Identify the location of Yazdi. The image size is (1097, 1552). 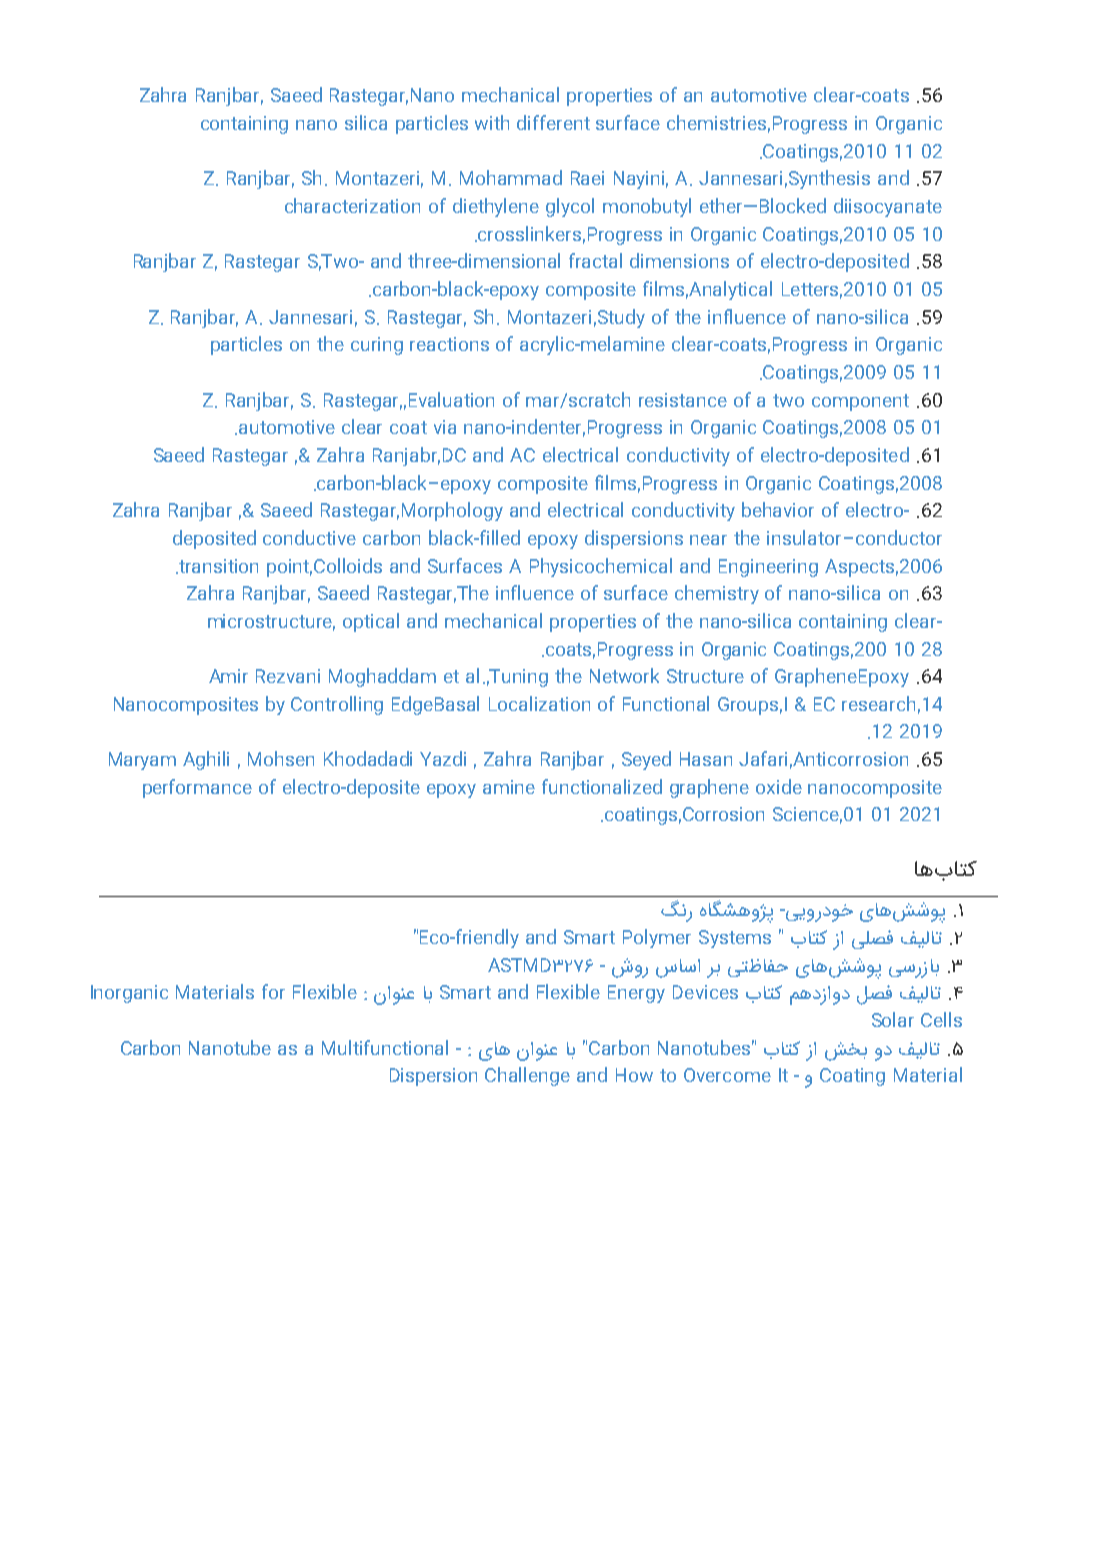
(443, 758).
